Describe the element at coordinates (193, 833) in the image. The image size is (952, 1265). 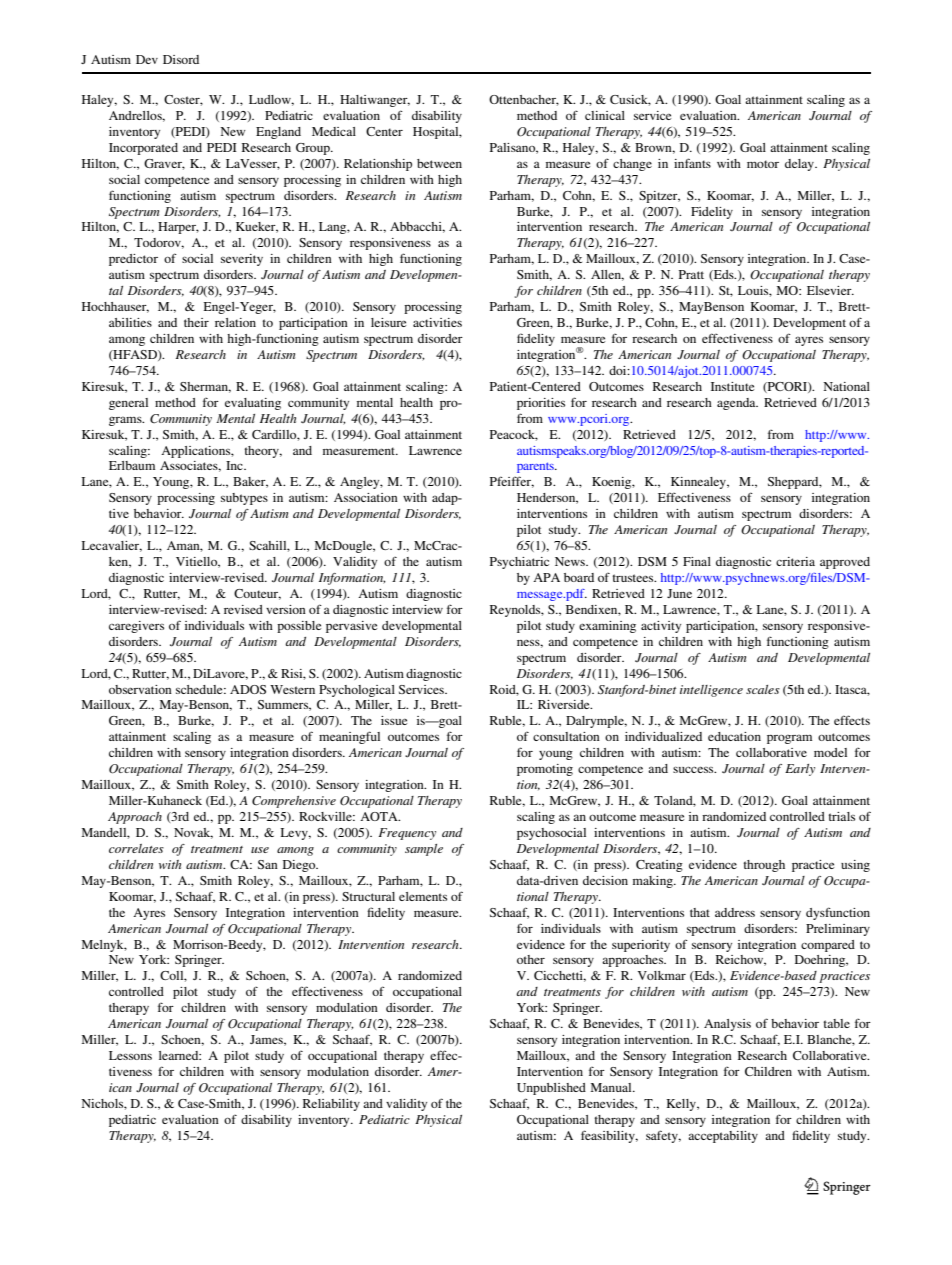
I see `Novak` at that location.
